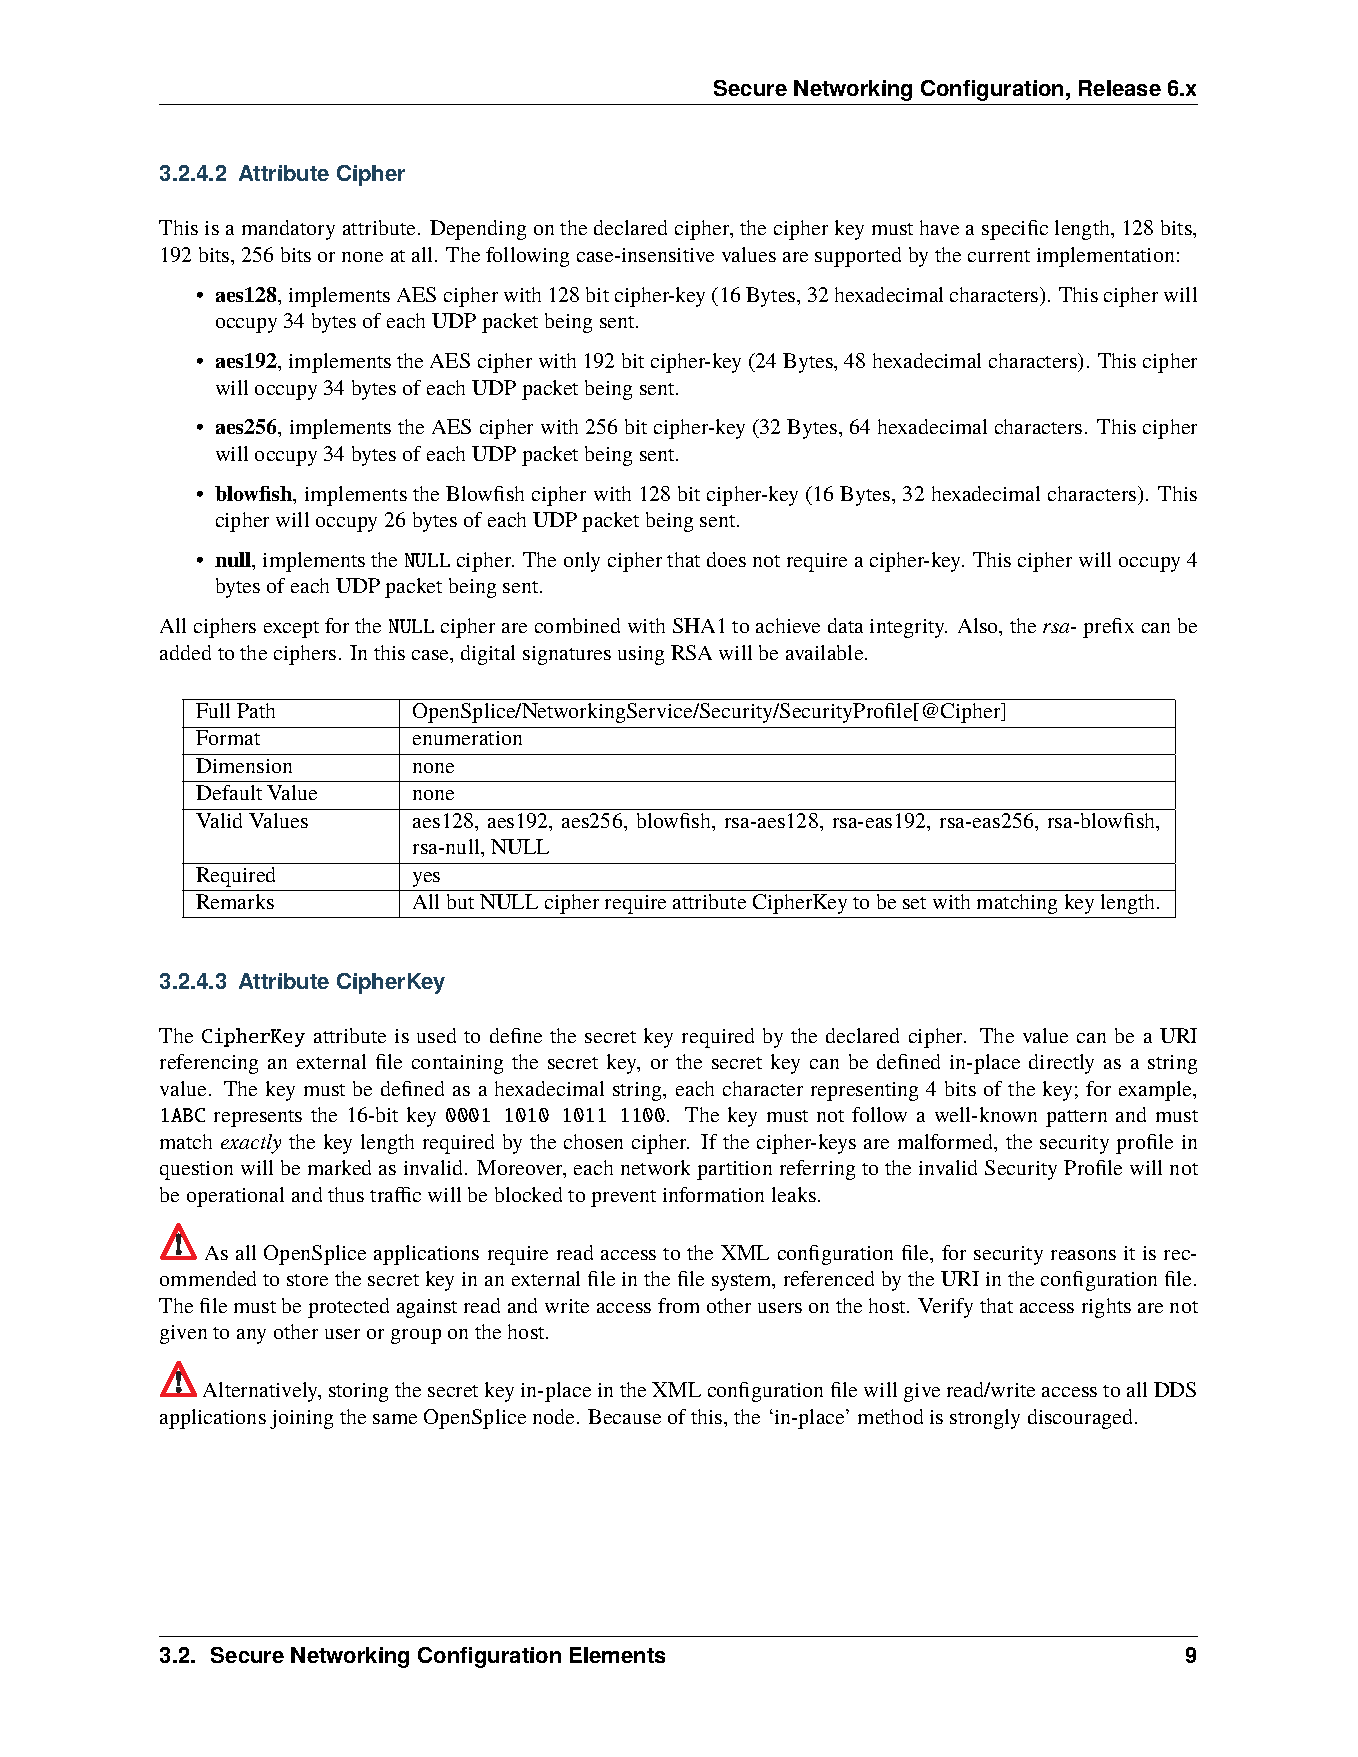  What do you see at coordinates (726, 559) in the page?
I see `does` at bounding box center [726, 559].
